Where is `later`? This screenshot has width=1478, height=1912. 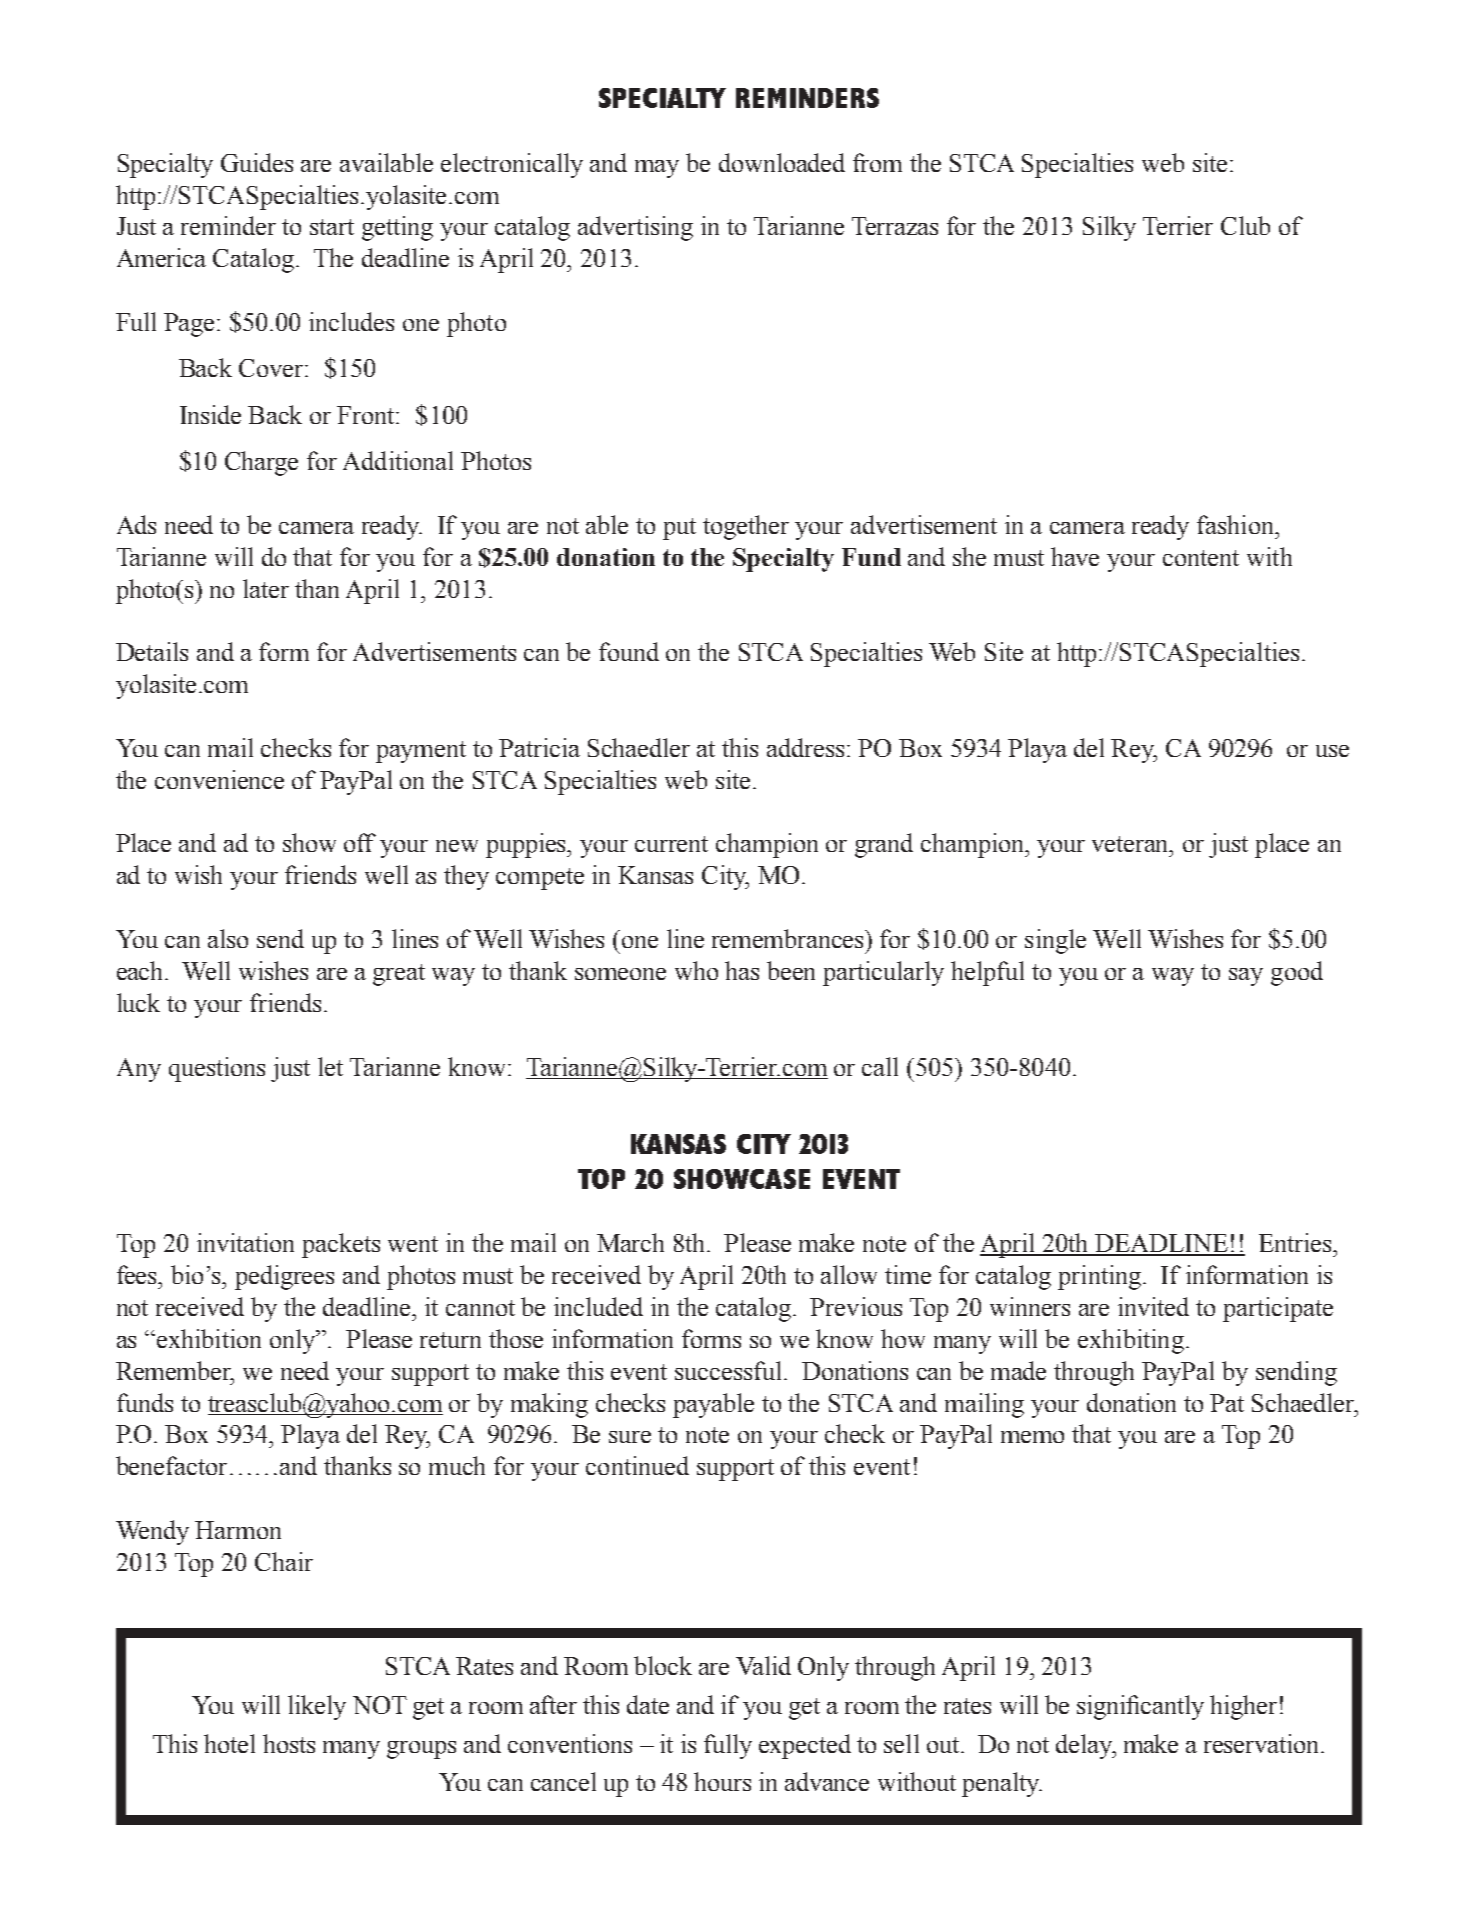 later is located at coordinates (266, 588).
